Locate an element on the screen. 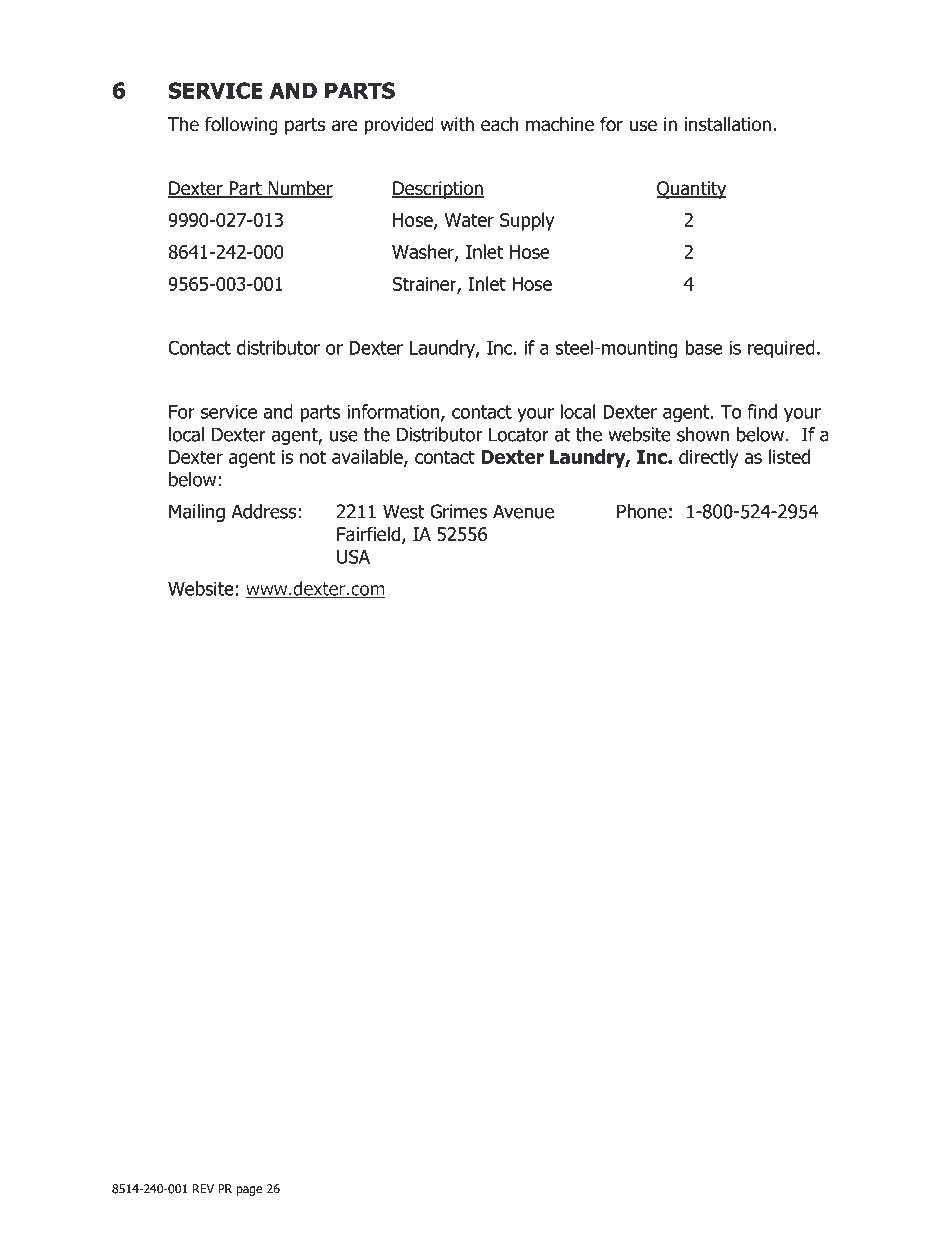  each is located at coordinates (500, 124).
